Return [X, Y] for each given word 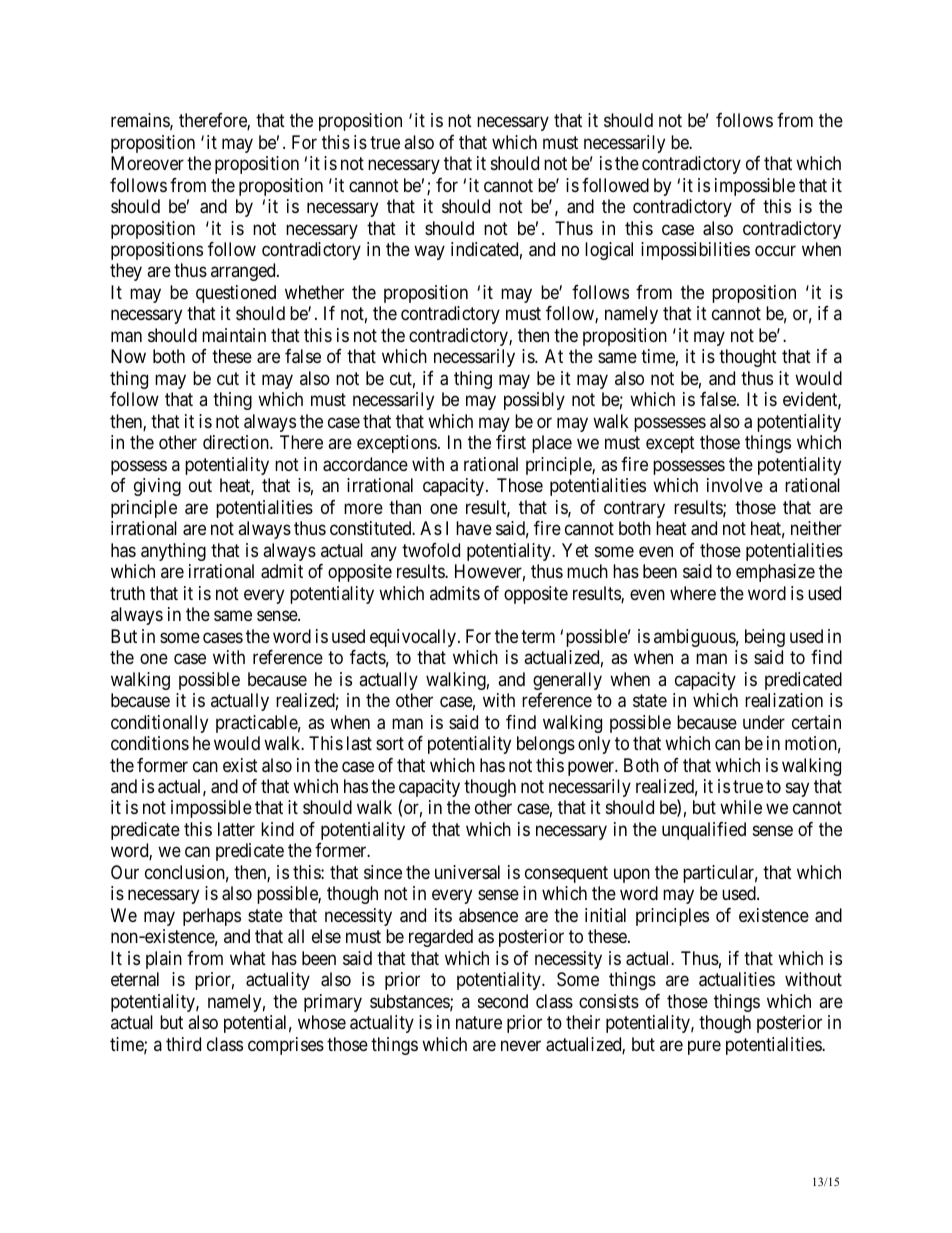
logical [609, 251]
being [765, 638]
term [538, 636]
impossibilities [695, 251]
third [183, 1044]
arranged [244, 272]
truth [127, 593]
